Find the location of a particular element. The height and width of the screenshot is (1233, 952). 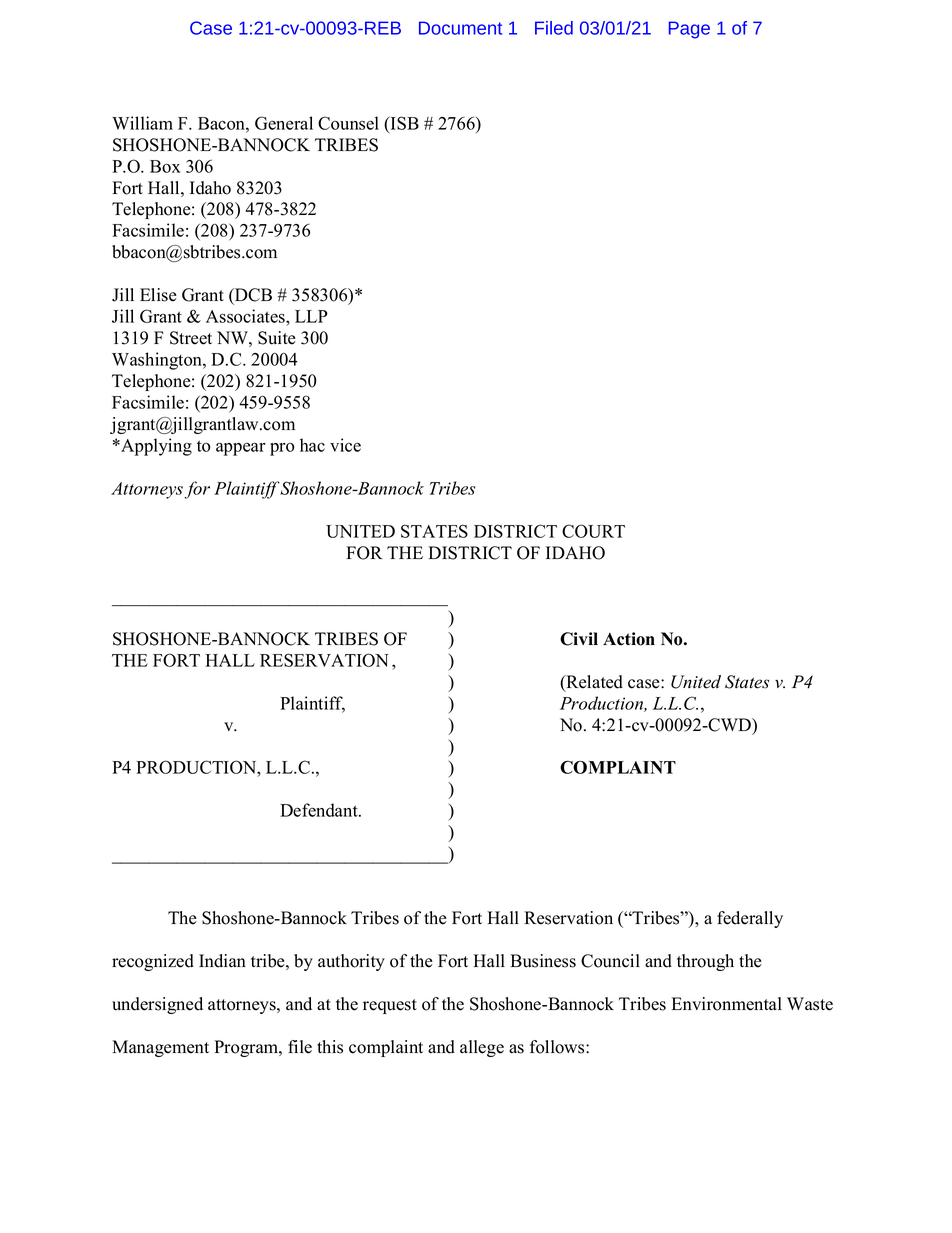

General is located at coordinates (284, 123).
